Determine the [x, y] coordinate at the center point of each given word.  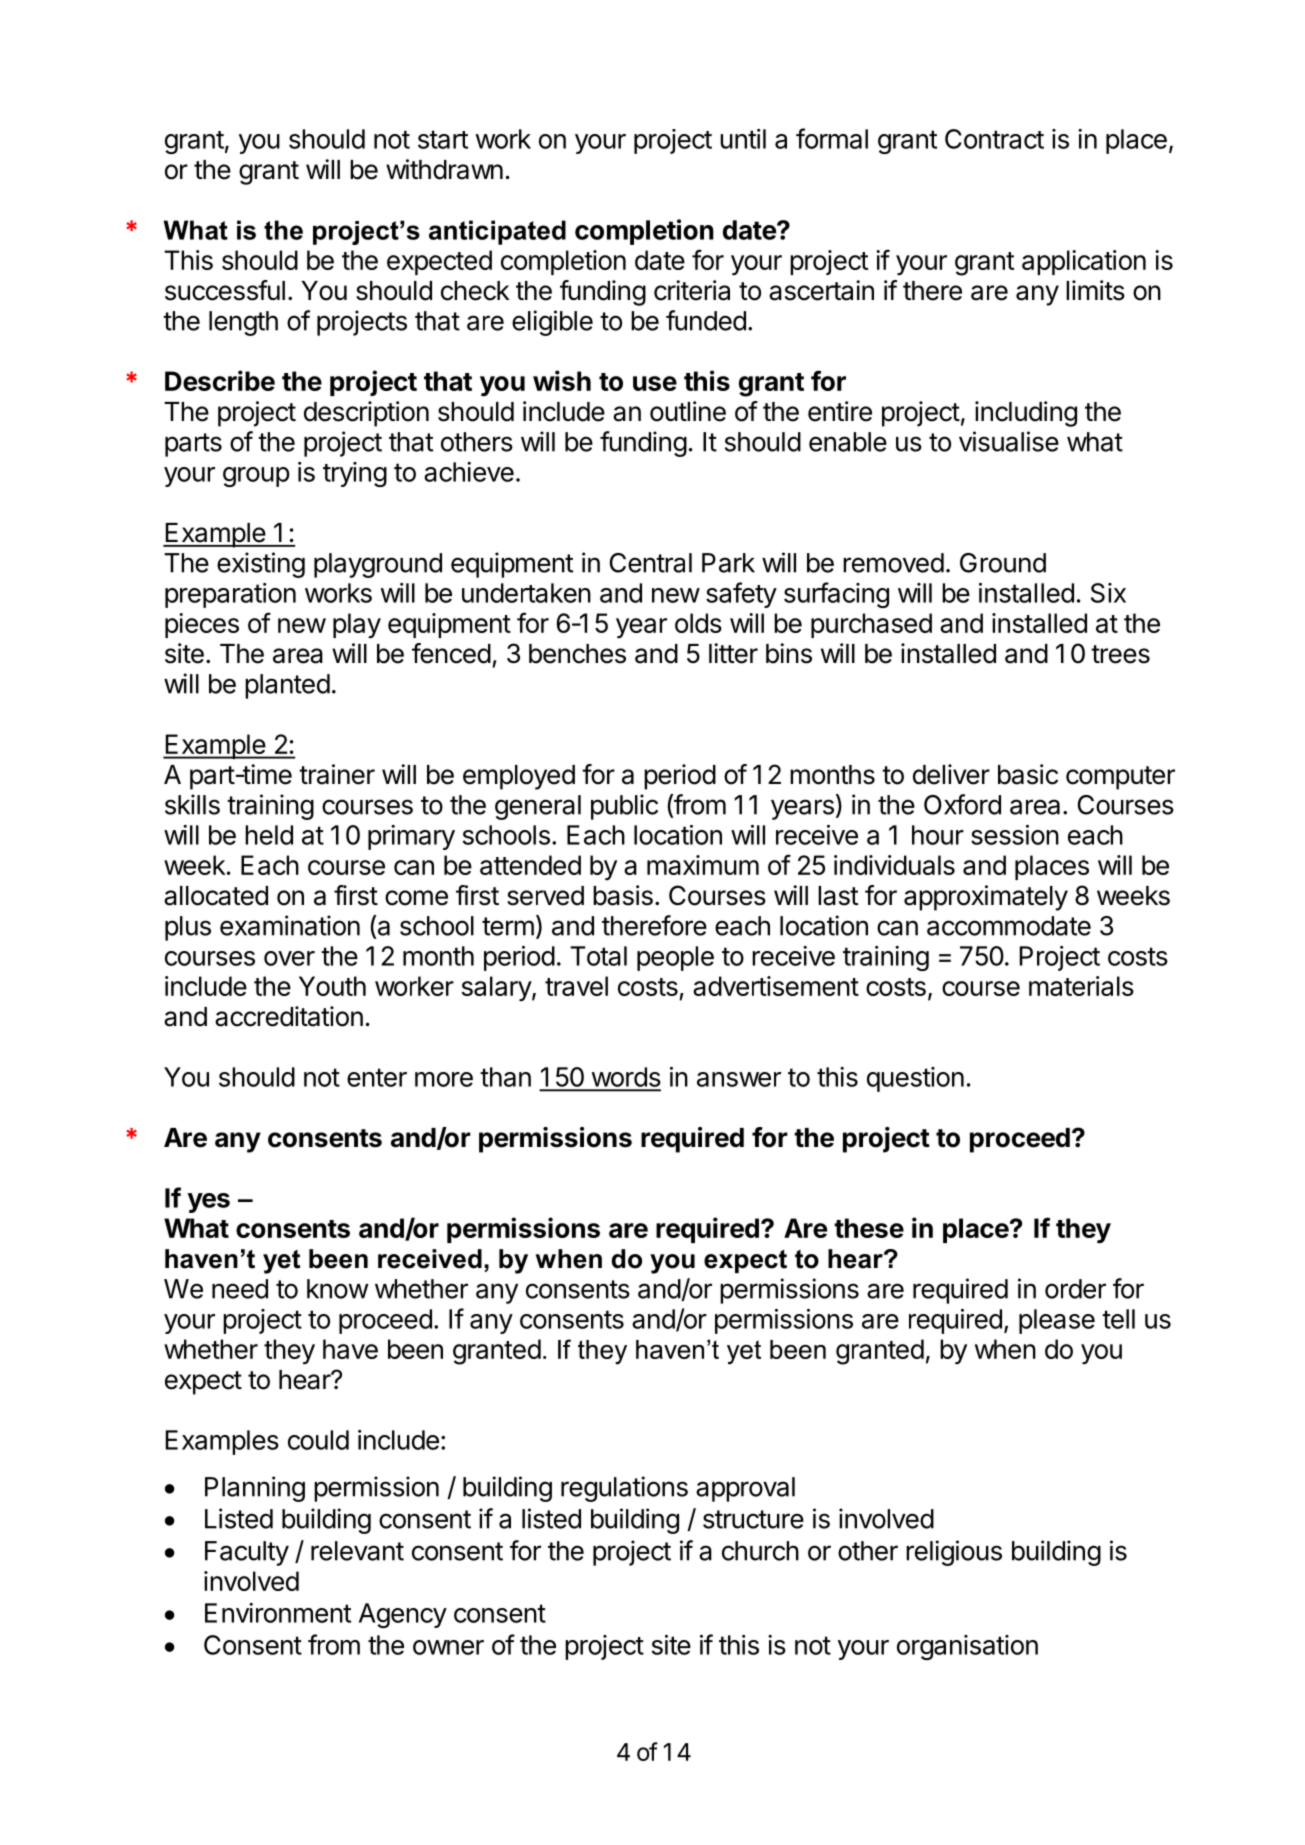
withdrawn [444, 169]
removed [893, 563]
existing [261, 565]
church [760, 1551]
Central [651, 563]
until [743, 139]
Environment [278, 1613]
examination [290, 925]
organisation [967, 1647]
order [1075, 1289]
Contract [994, 139]
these [869, 1228]
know [338, 1289]
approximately [986, 898]
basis [623, 895]
